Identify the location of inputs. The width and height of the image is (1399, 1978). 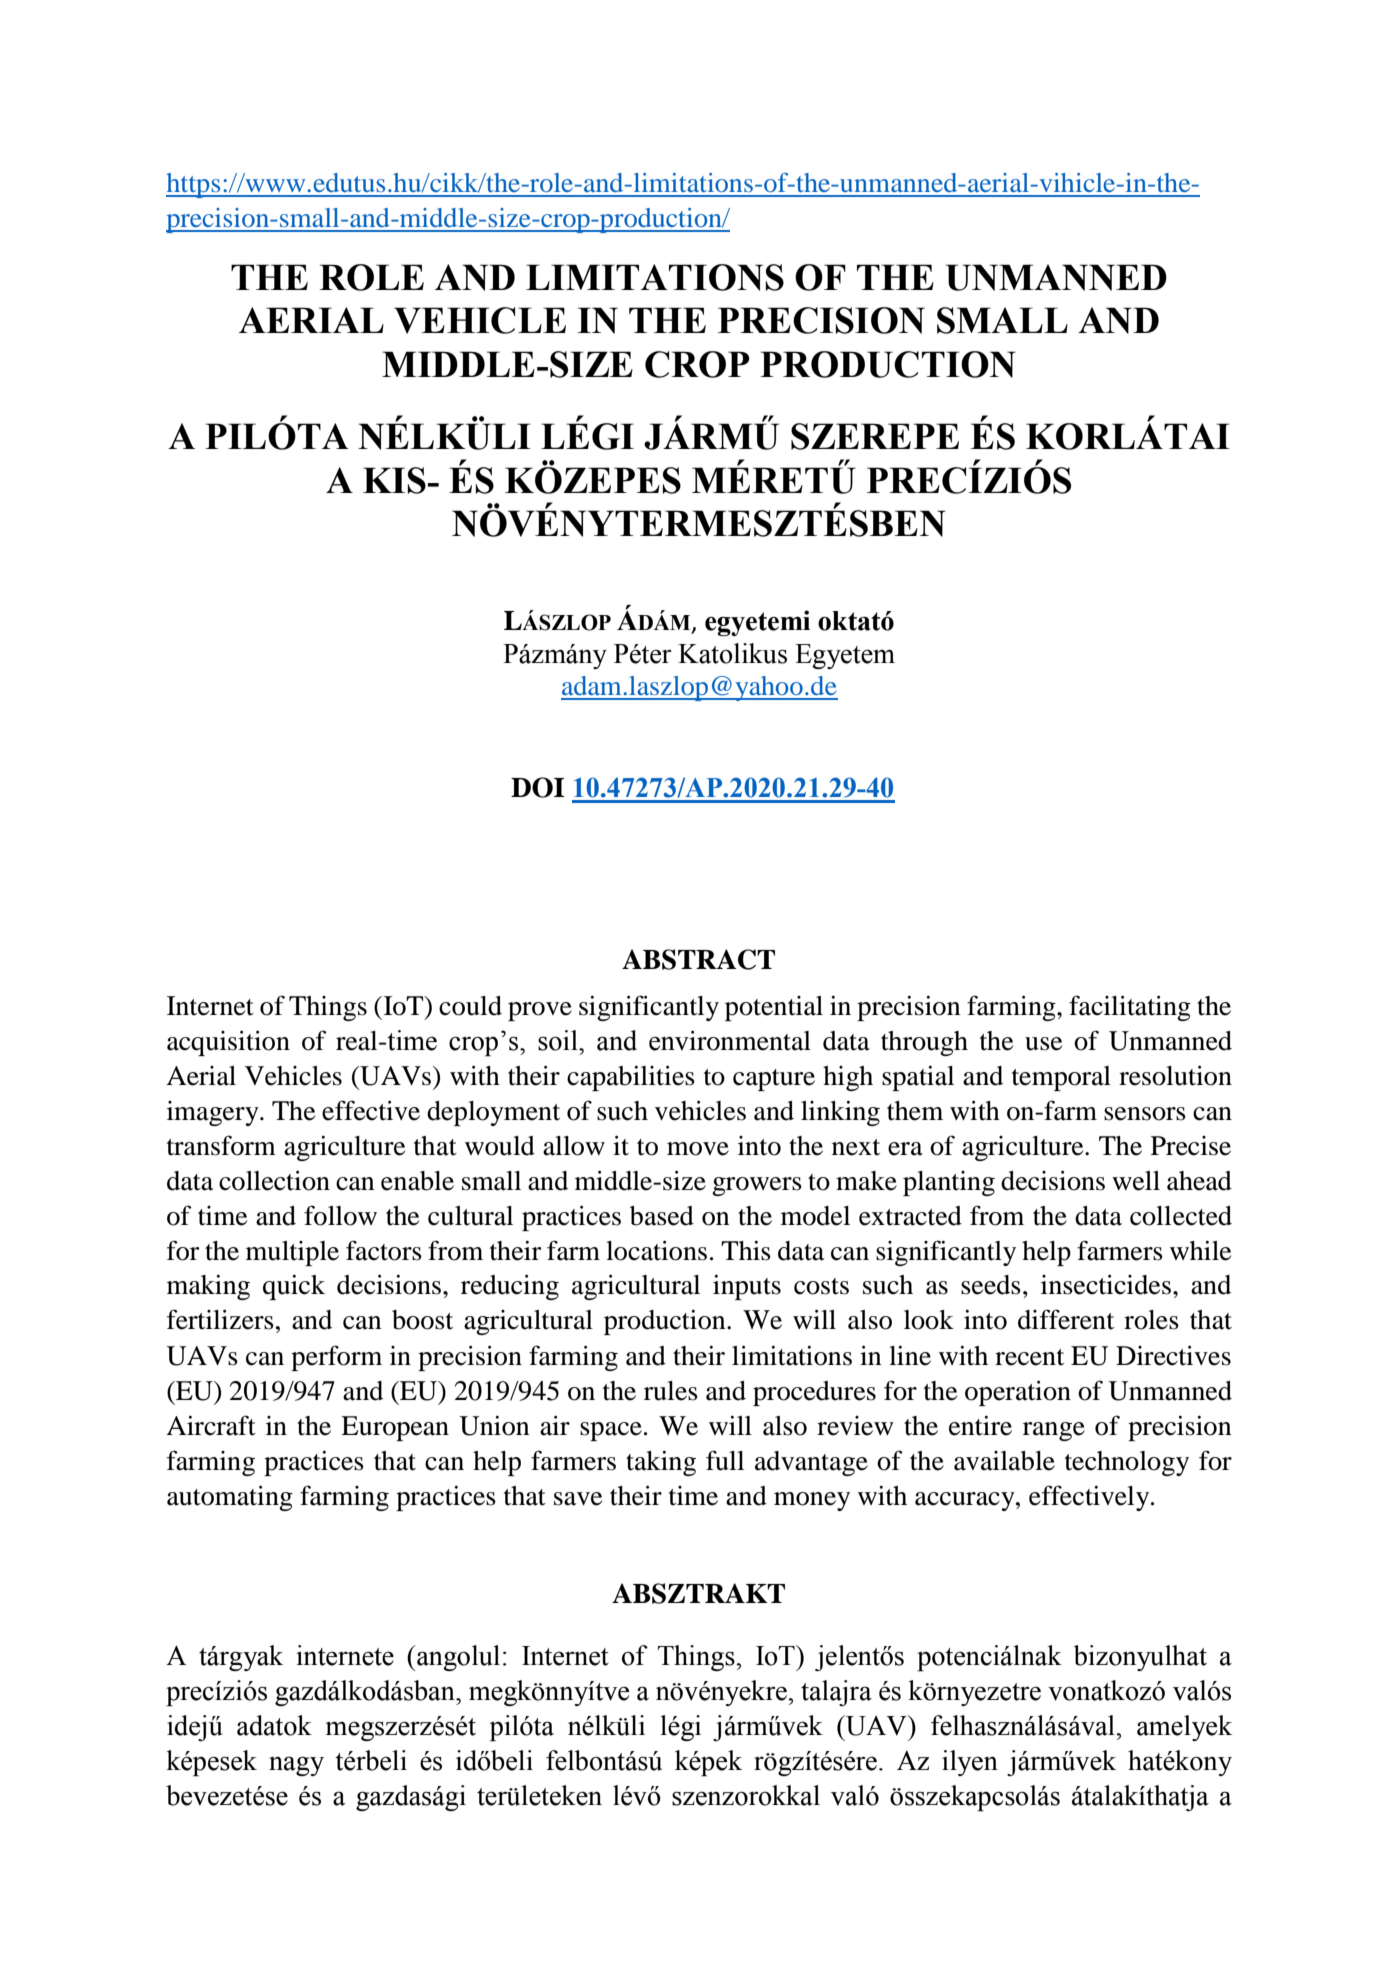
(747, 1287).
